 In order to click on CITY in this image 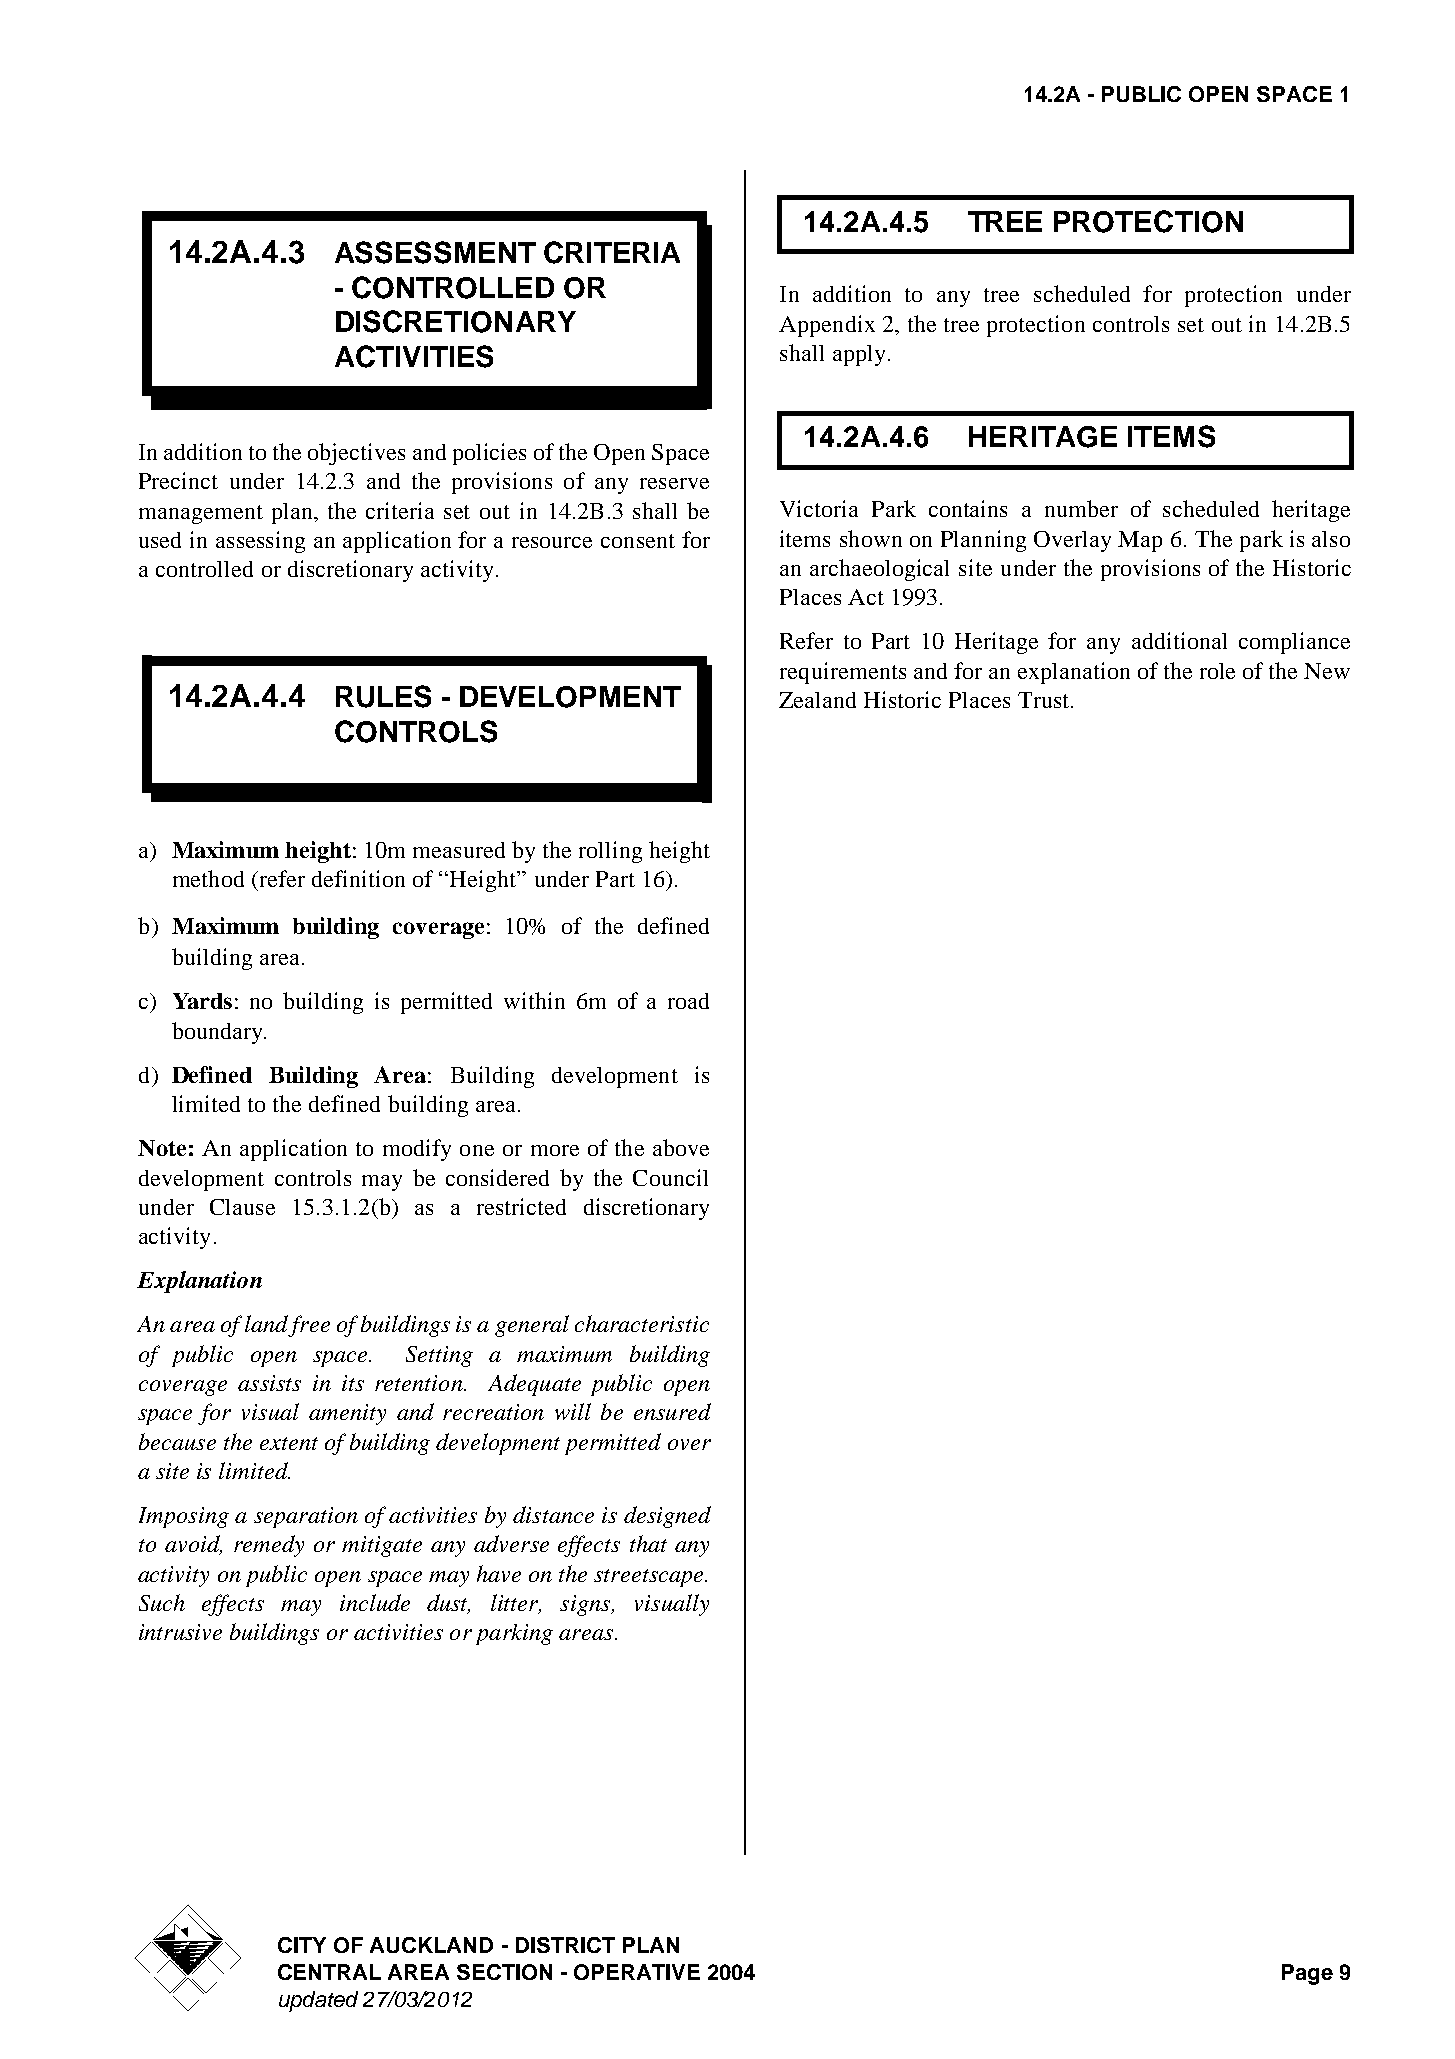, I will do `click(302, 1945)`.
